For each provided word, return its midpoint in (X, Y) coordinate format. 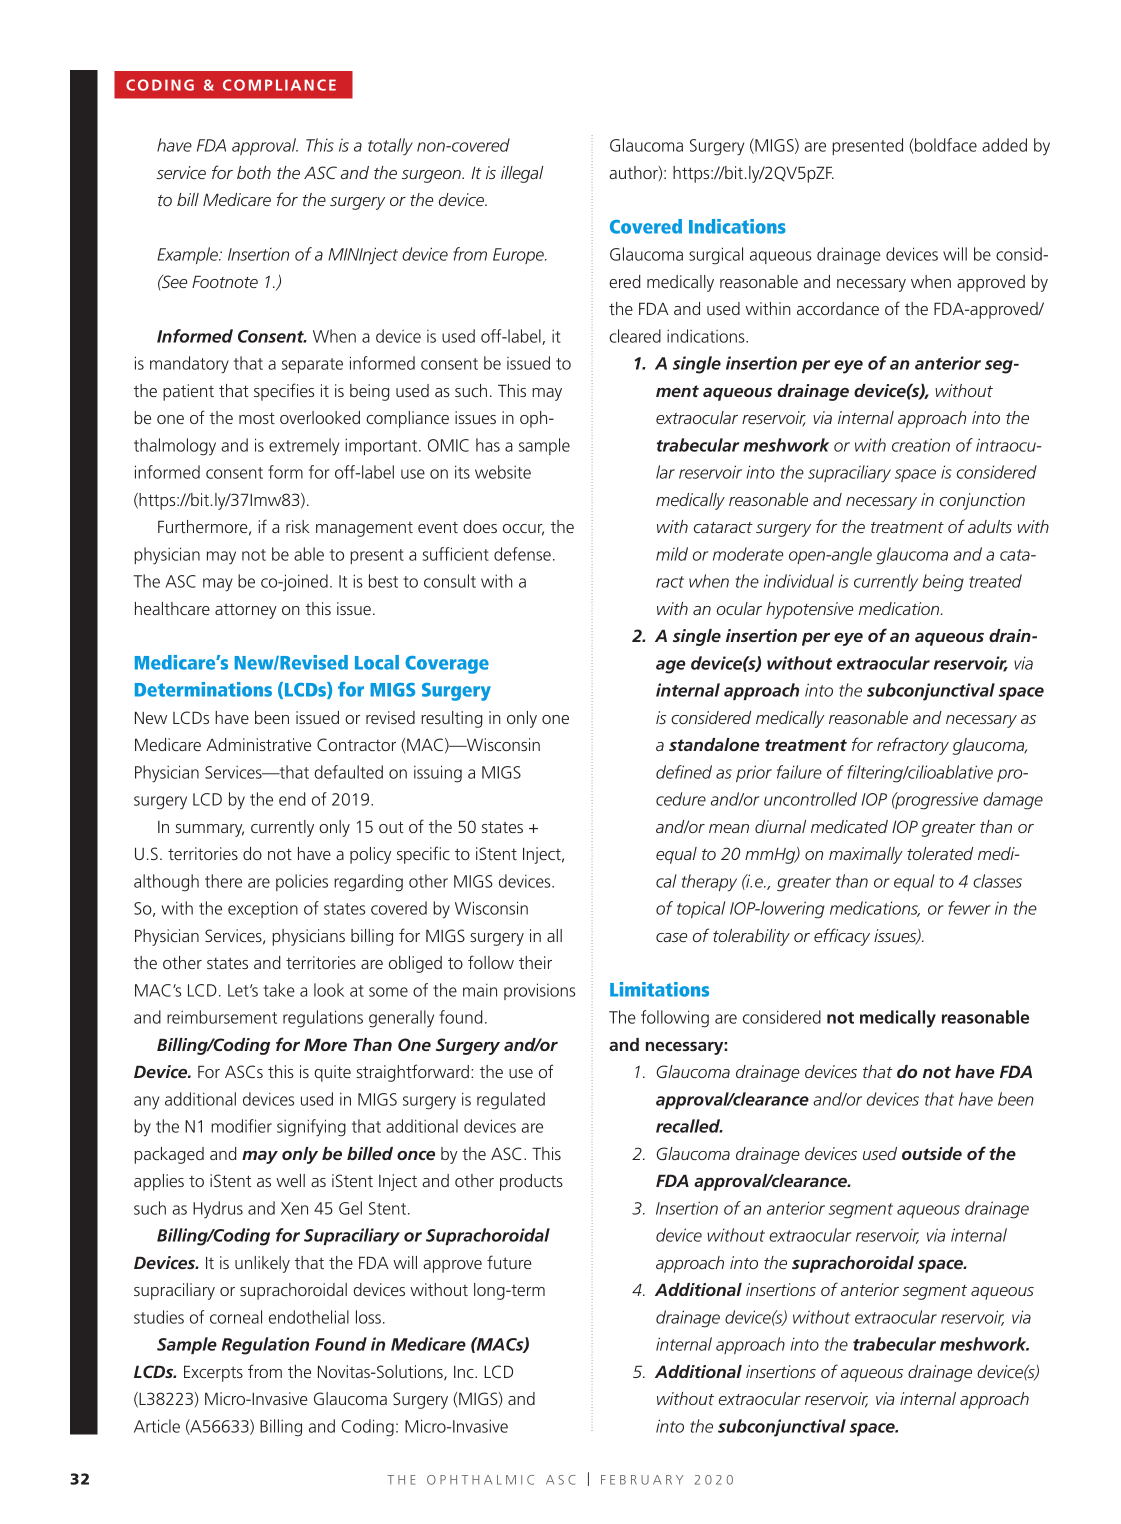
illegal (522, 174)
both (254, 172)
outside (932, 1153)
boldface (946, 145)
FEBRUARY (642, 1480)
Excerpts (213, 1373)
